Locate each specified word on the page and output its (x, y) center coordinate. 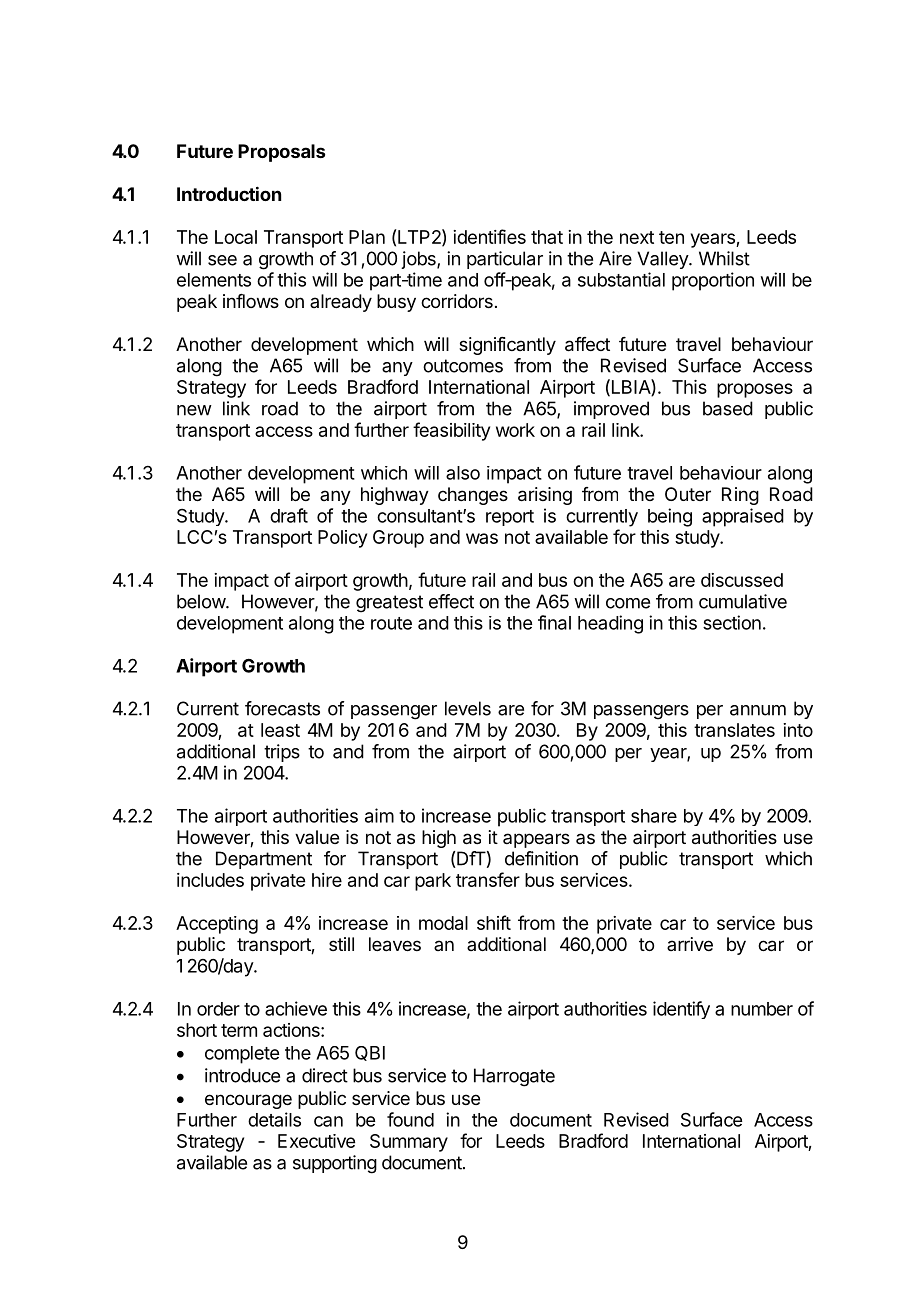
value (317, 837)
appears (536, 840)
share (654, 816)
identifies (489, 236)
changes (473, 496)
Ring (740, 496)
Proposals (281, 153)
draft (289, 515)
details (274, 1119)
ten (671, 237)
